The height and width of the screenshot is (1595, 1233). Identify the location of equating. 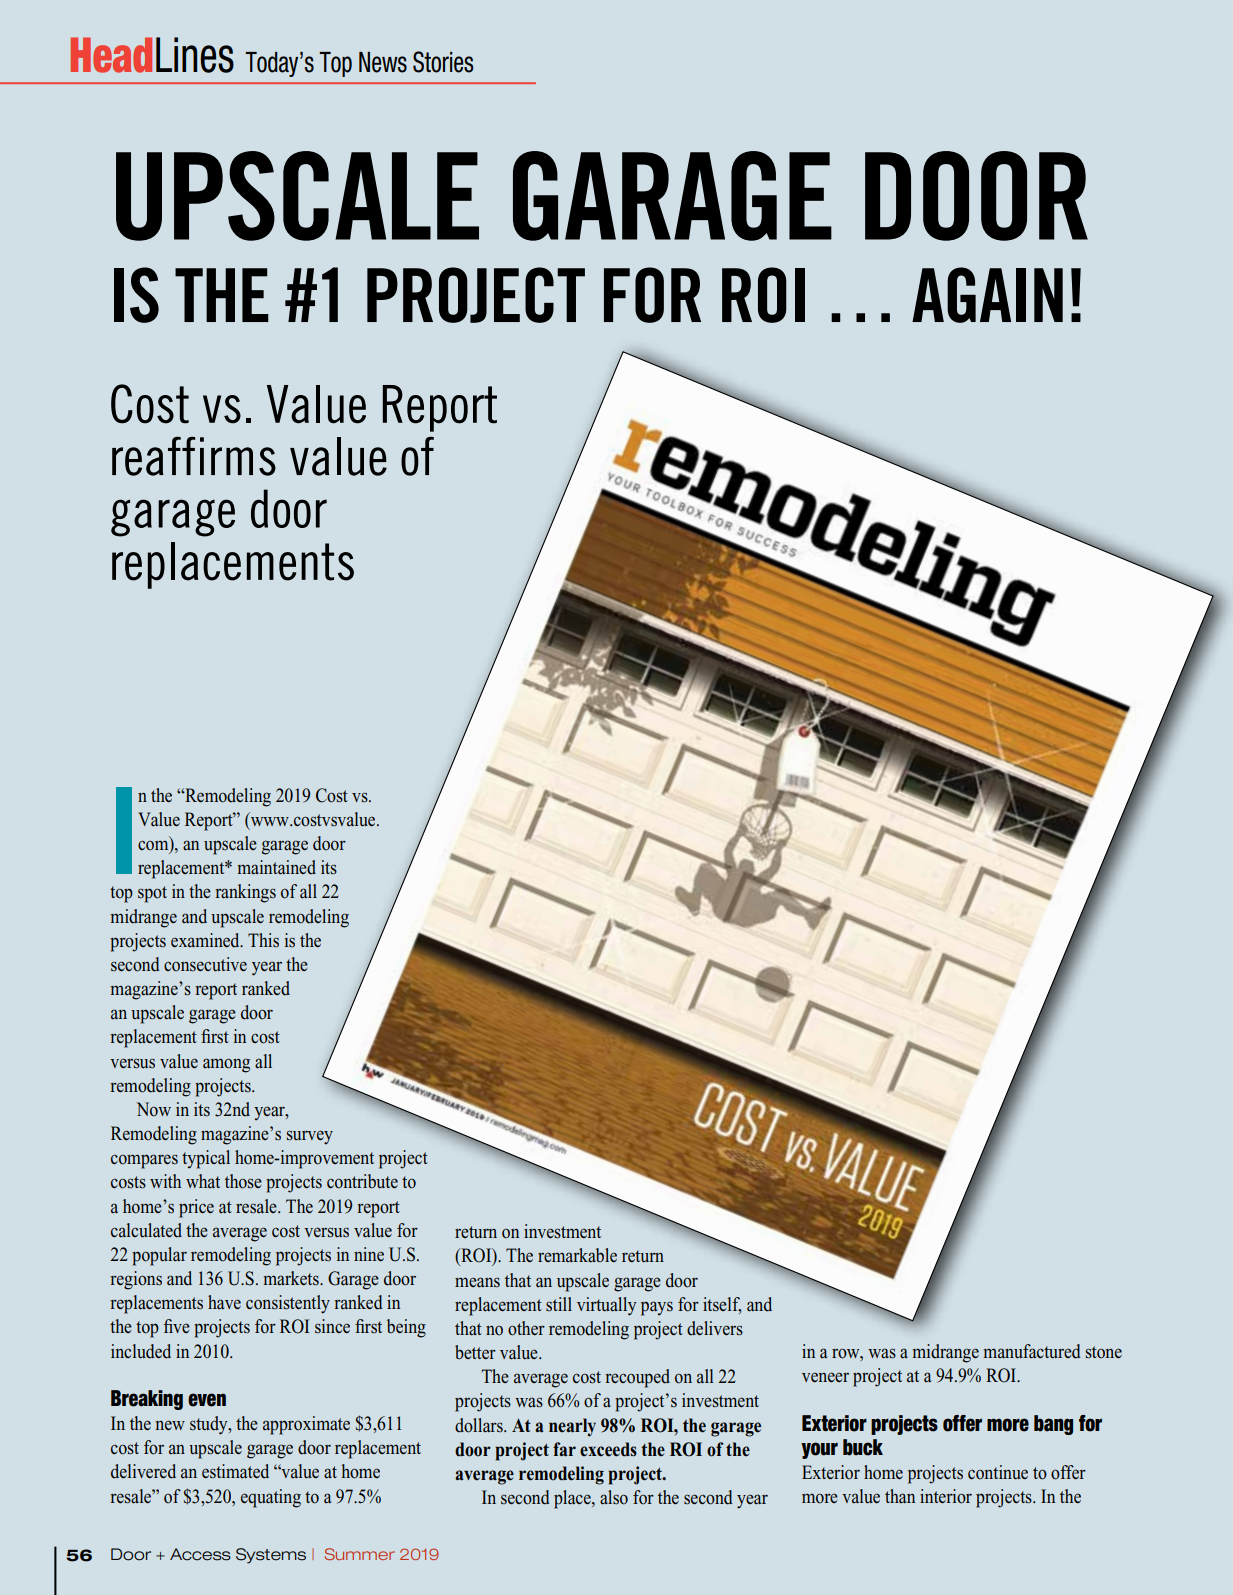
(271, 1498).
